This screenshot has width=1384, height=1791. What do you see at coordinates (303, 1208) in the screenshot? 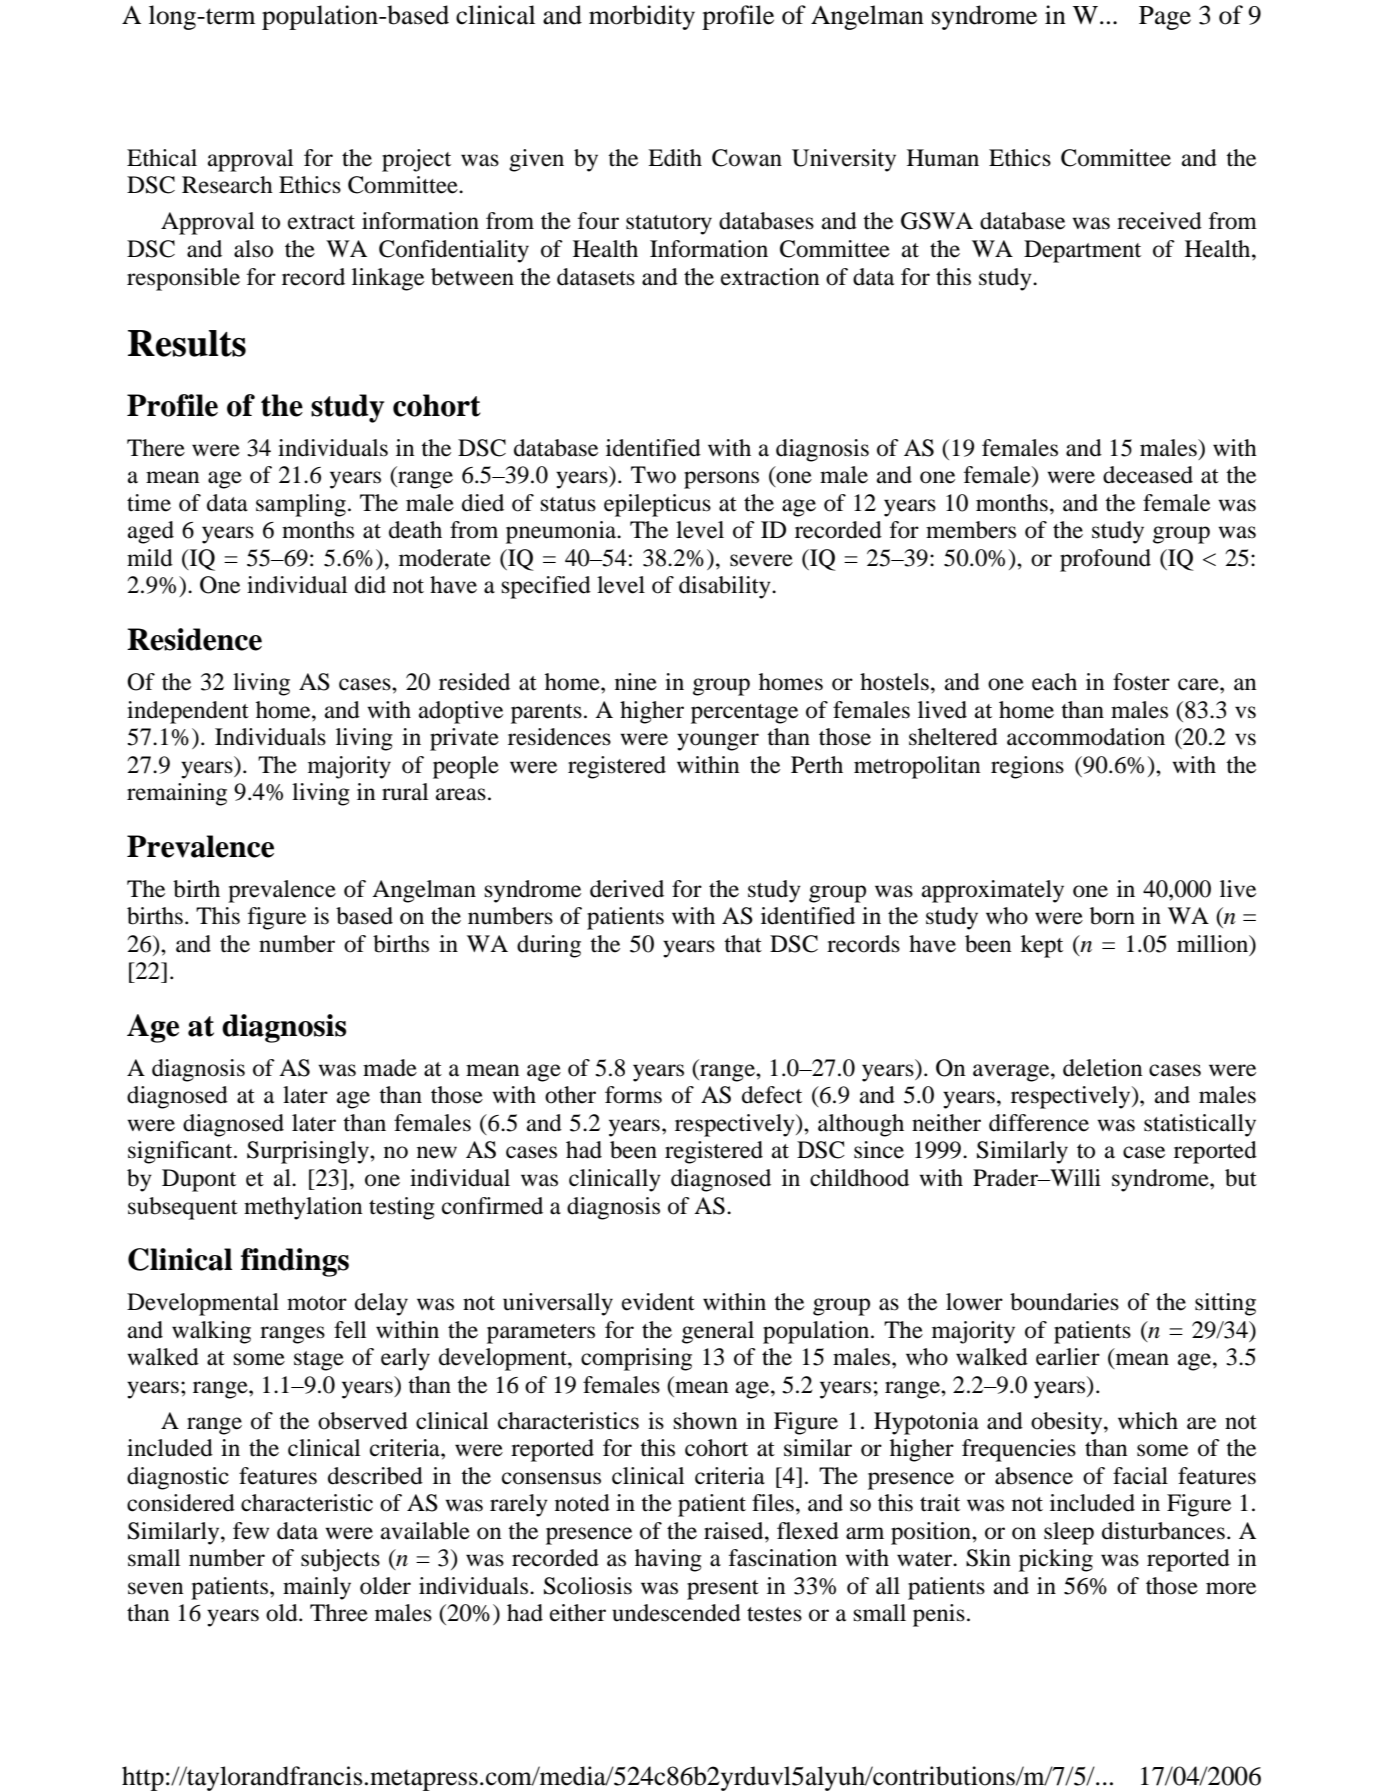
I see `methylation` at bounding box center [303, 1208].
